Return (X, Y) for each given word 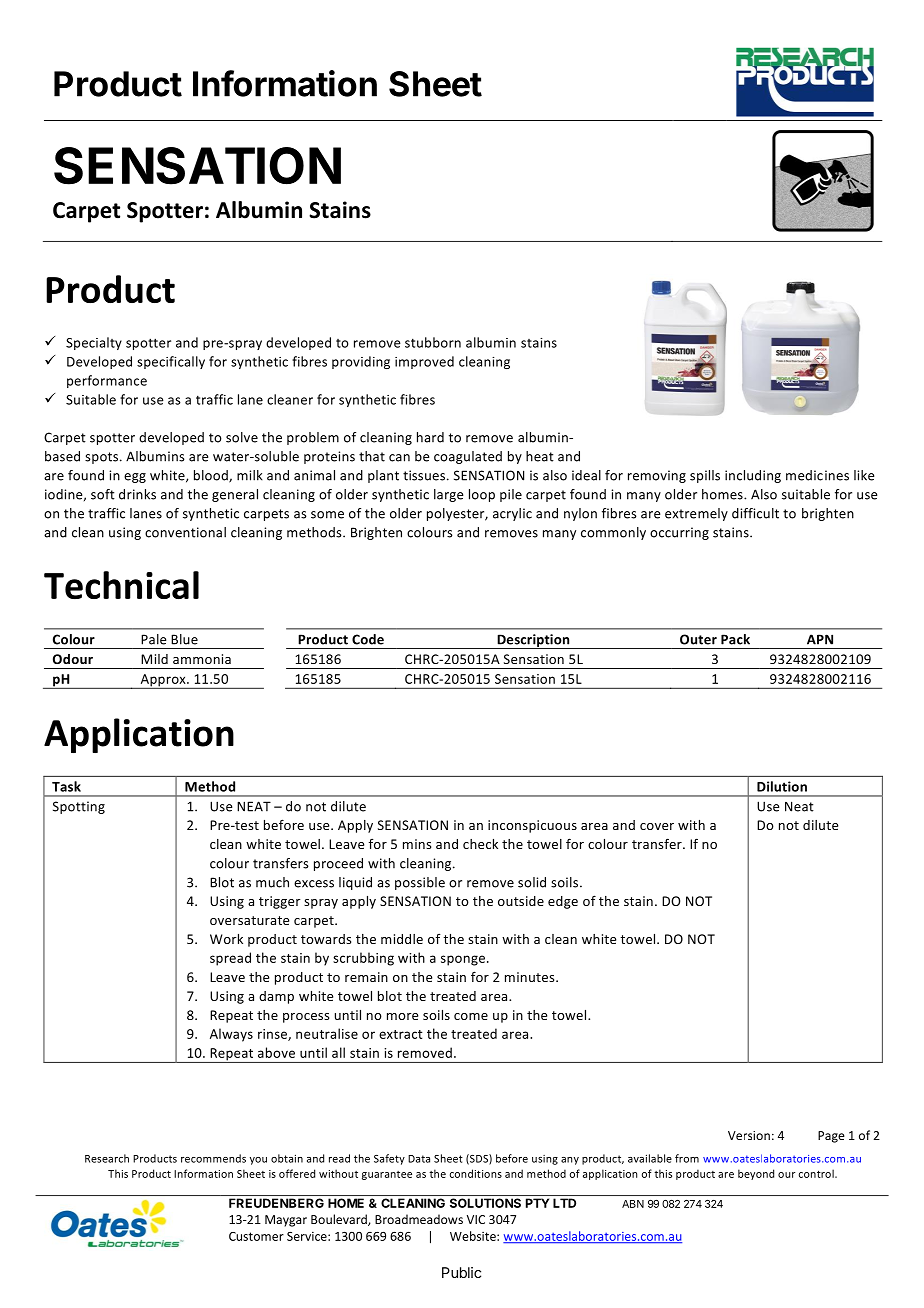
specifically (171, 362)
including (753, 476)
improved (424, 362)
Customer (256, 1236)
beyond (756, 1174)
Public (461, 1272)
